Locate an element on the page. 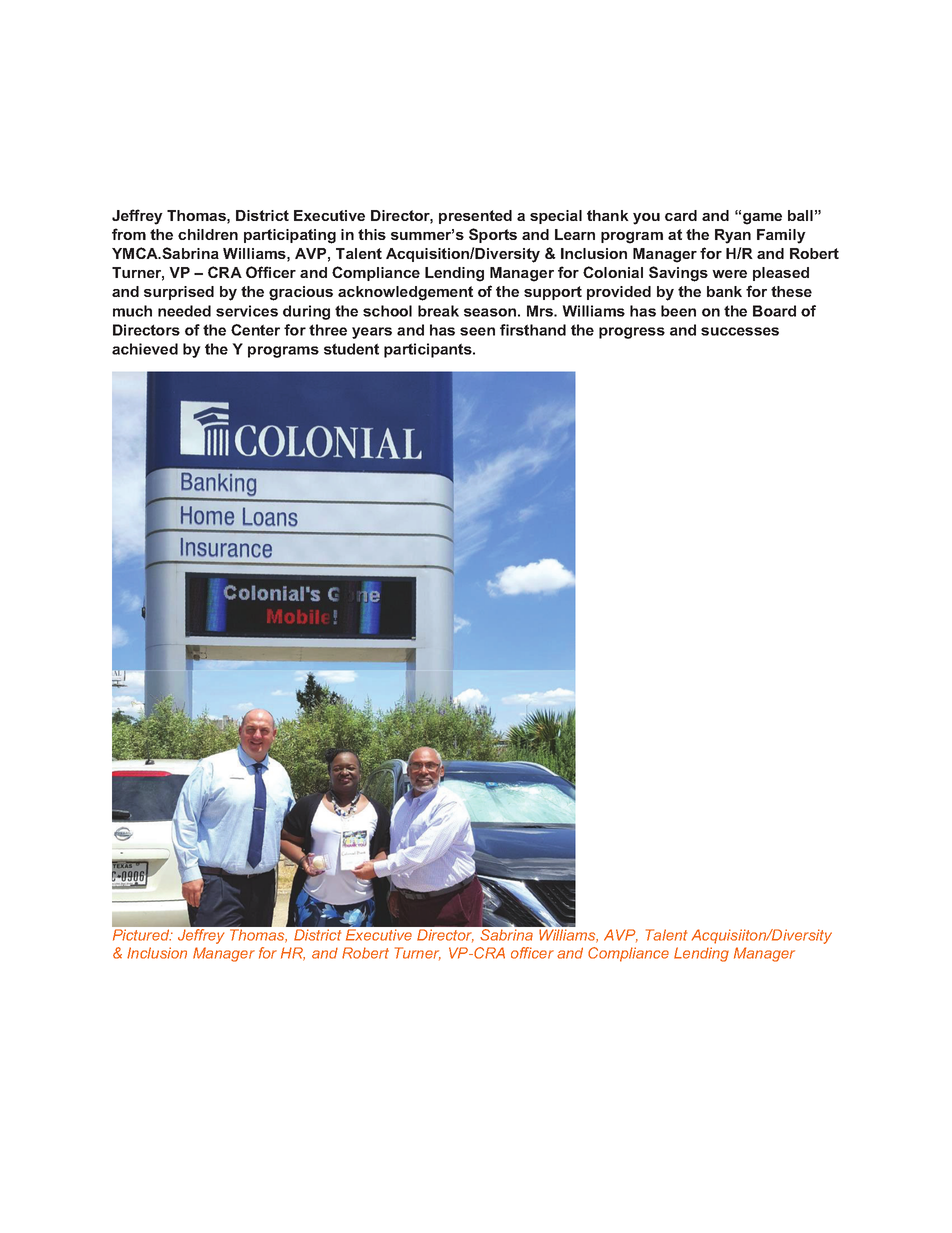  children is located at coordinates (208, 234).
